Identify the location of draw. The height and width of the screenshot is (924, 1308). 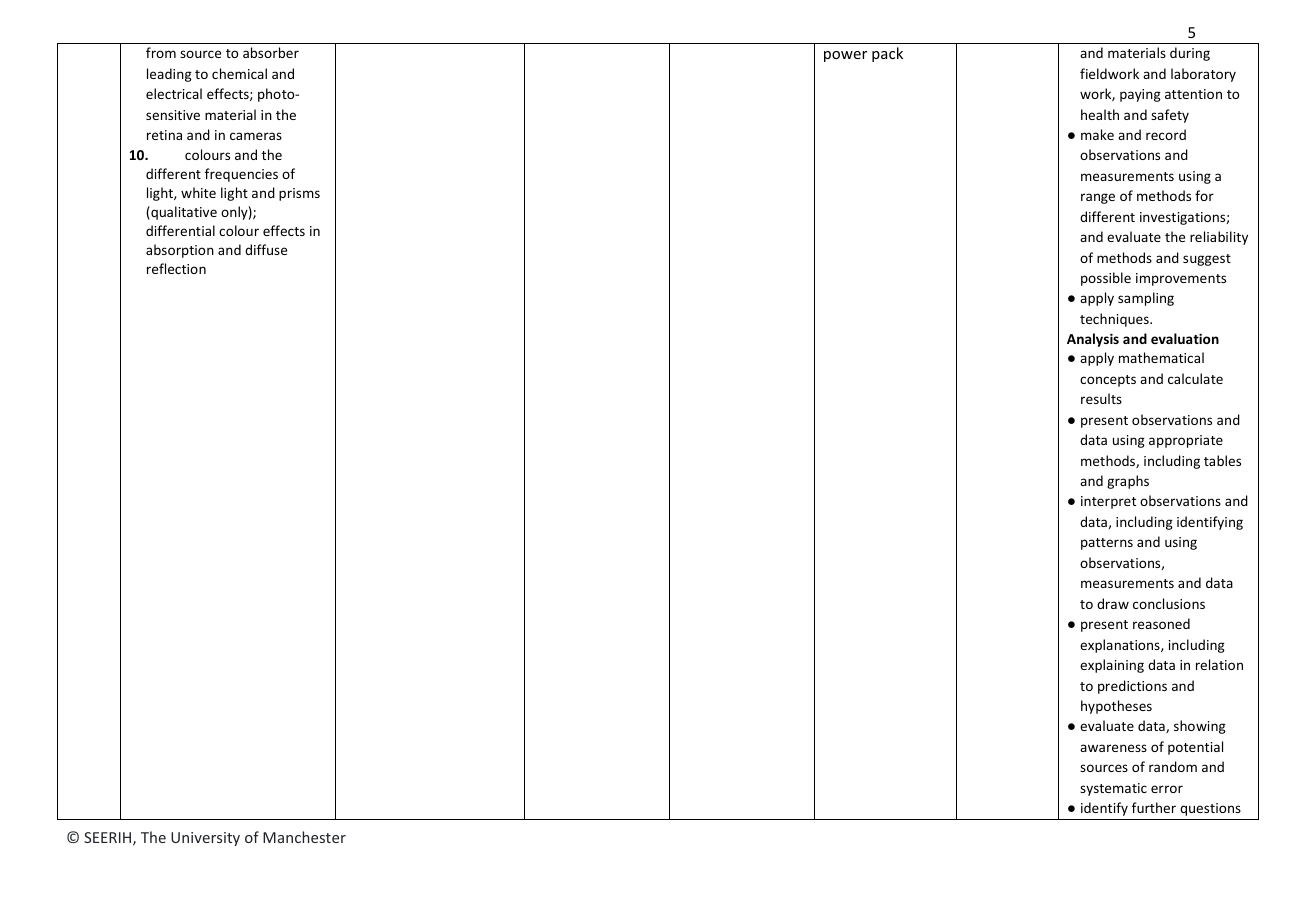
(1113, 603).
